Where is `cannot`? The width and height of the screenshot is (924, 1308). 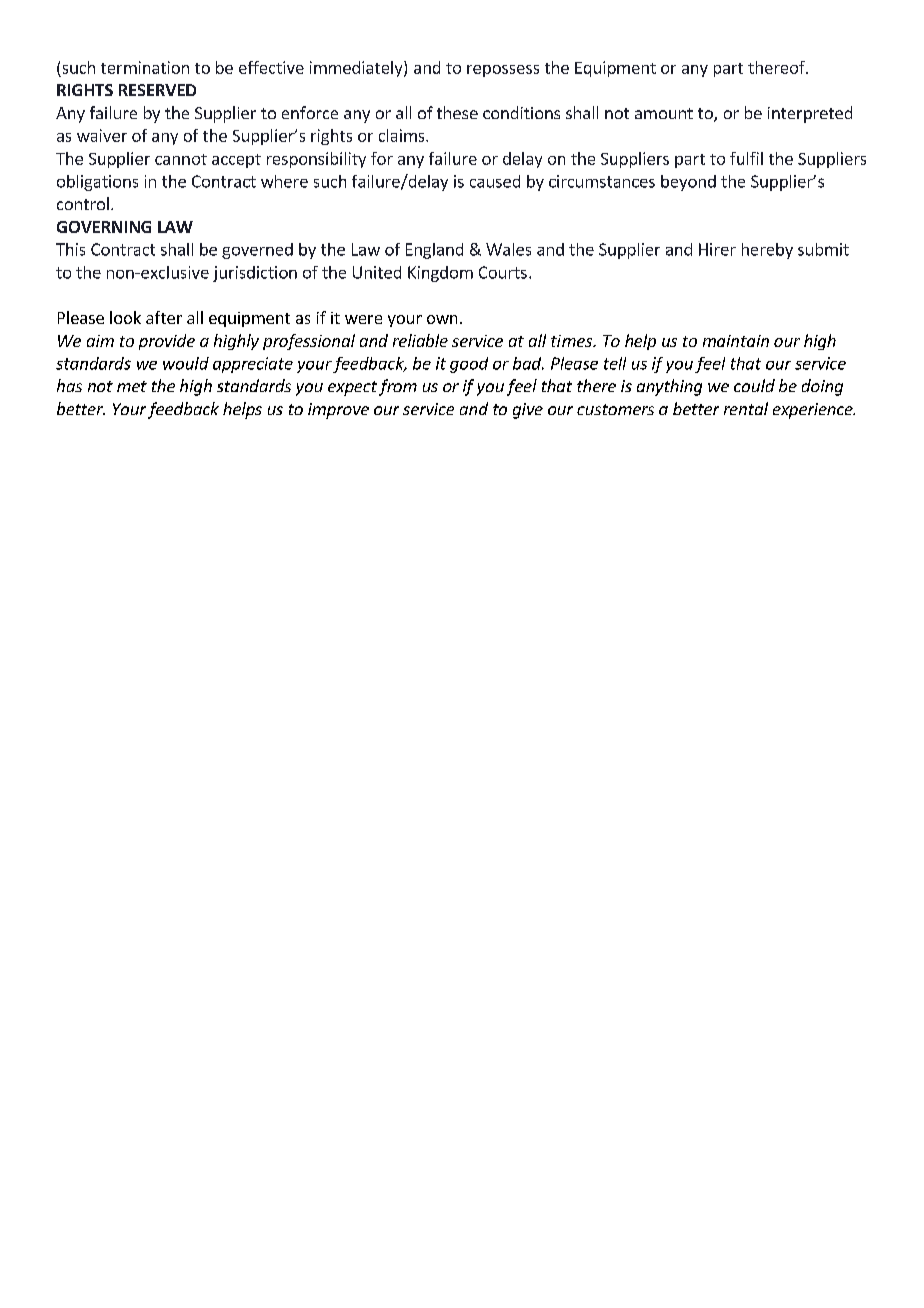
cannot is located at coordinates (181, 159).
